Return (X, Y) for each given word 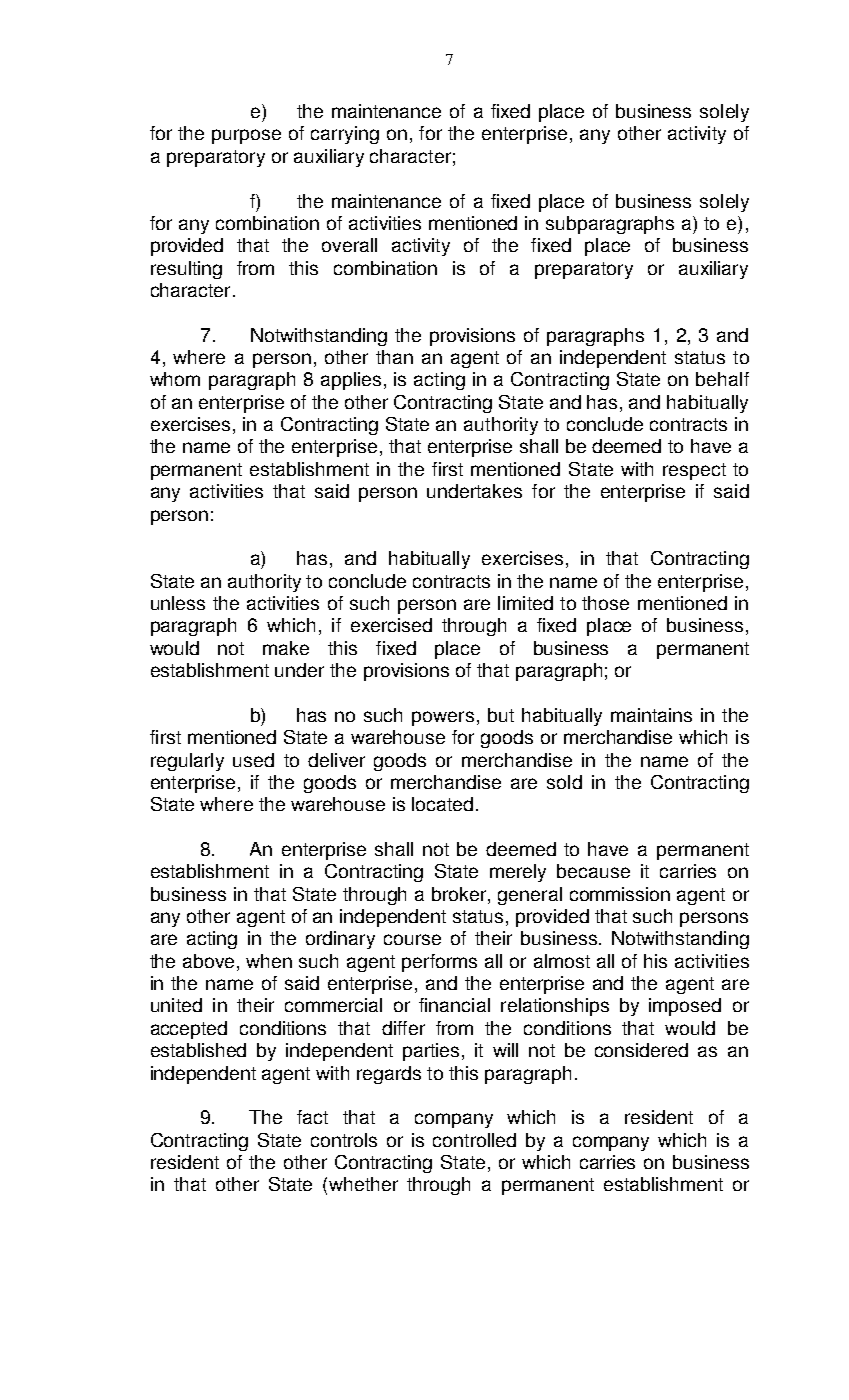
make (286, 648)
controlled (474, 1140)
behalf (722, 379)
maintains (651, 715)
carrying (345, 135)
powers (443, 718)
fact (312, 1117)
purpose (246, 136)
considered (641, 1050)
